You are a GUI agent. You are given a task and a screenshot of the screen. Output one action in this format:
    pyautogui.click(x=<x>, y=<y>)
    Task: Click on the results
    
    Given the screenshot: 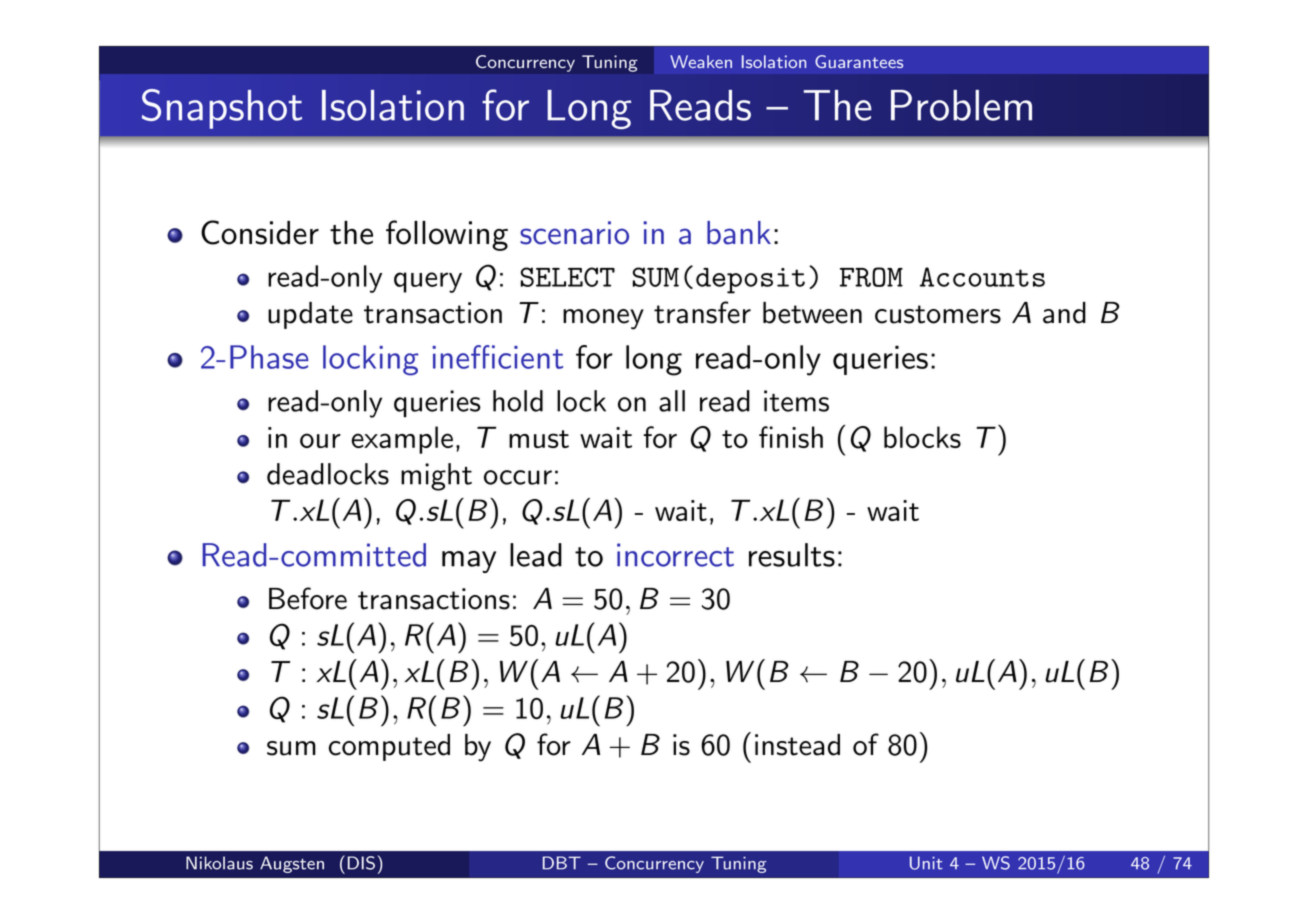 What is the action you would take?
    pyautogui.click(x=792, y=555)
